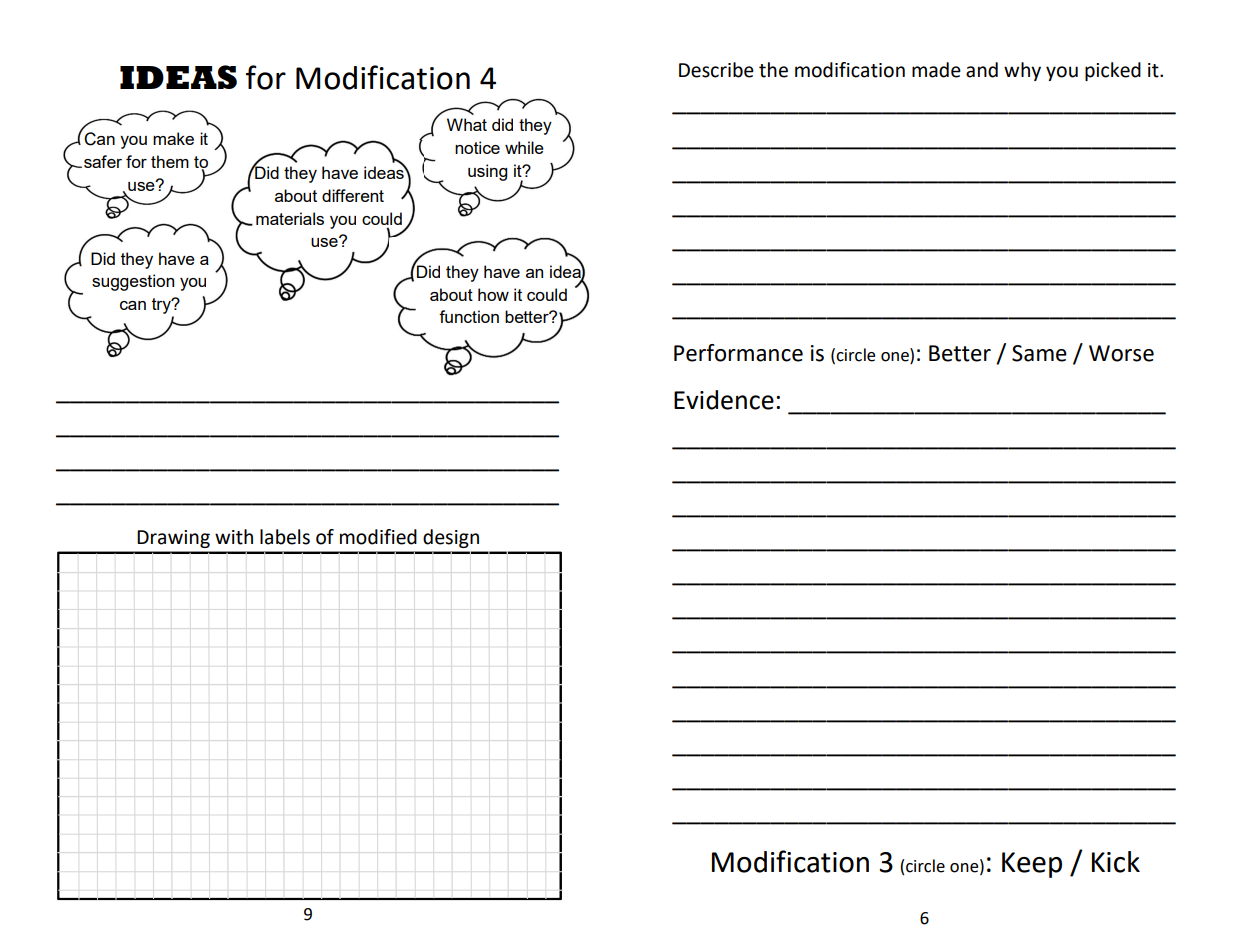 This image has height=952, width=1233. Describe the element at coordinates (1039, 353) in the image. I see `Same` at that location.
